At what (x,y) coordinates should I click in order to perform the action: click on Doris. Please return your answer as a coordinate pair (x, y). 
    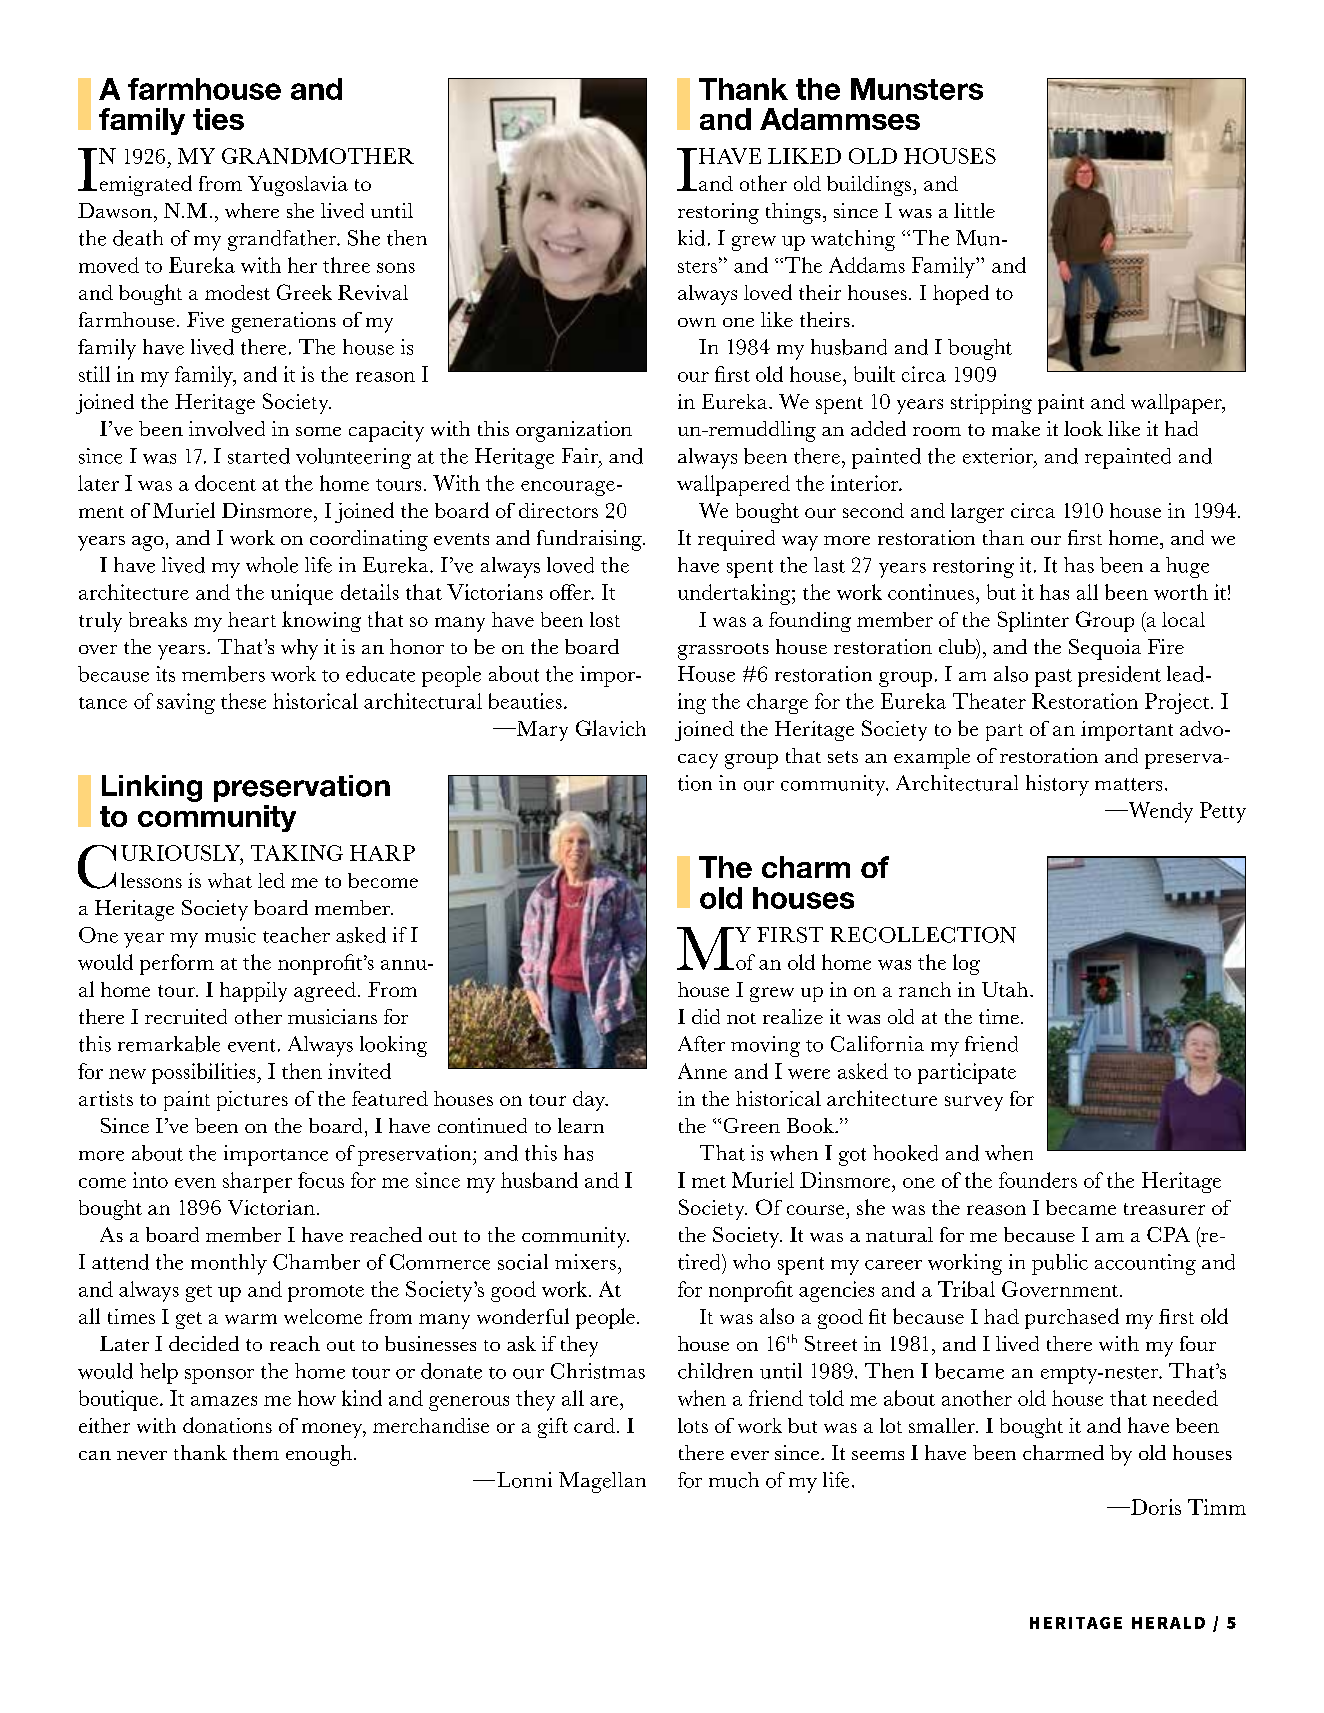
    Looking at the image, I should click on (1155, 1507).
